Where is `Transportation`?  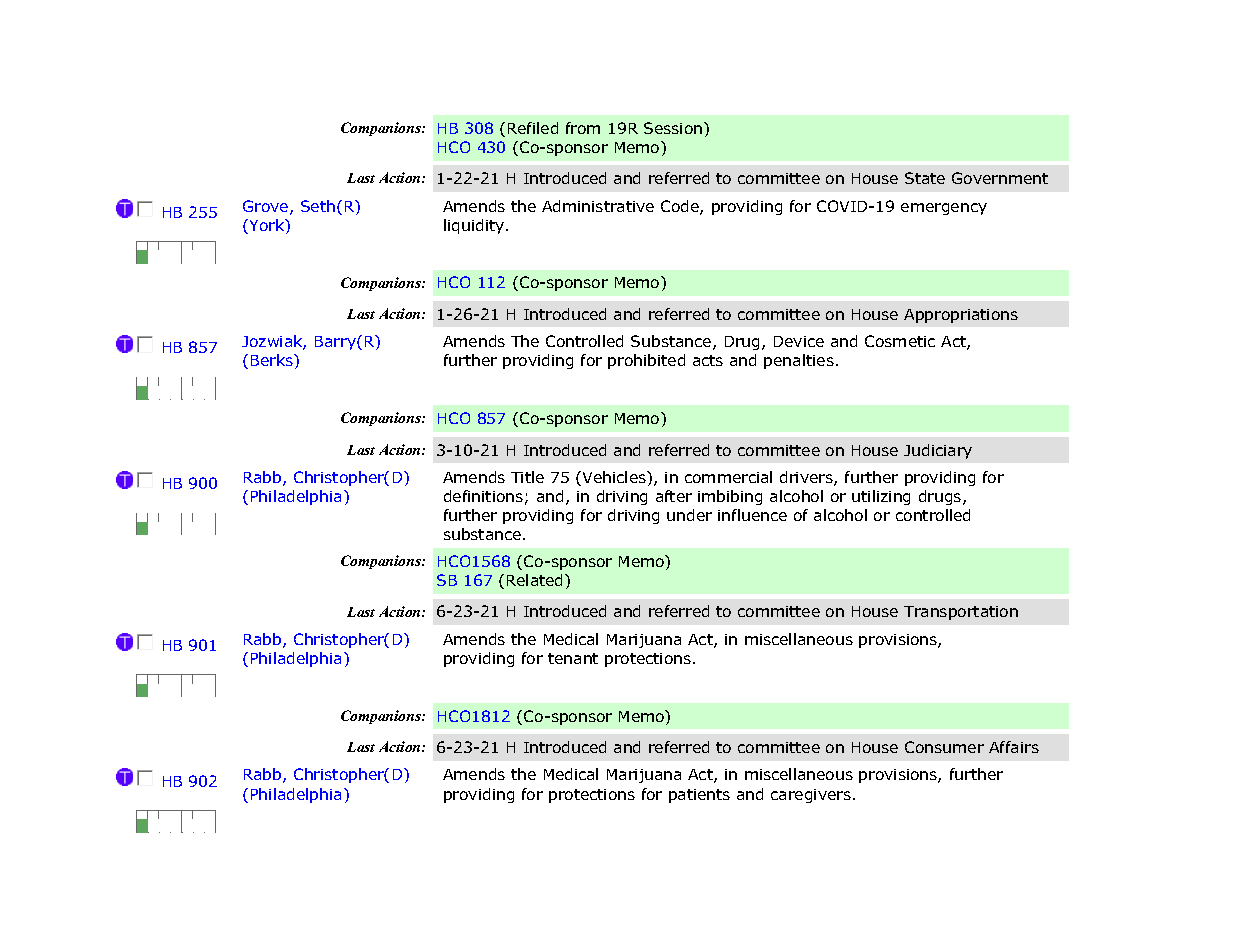 Transportation is located at coordinates (961, 613).
